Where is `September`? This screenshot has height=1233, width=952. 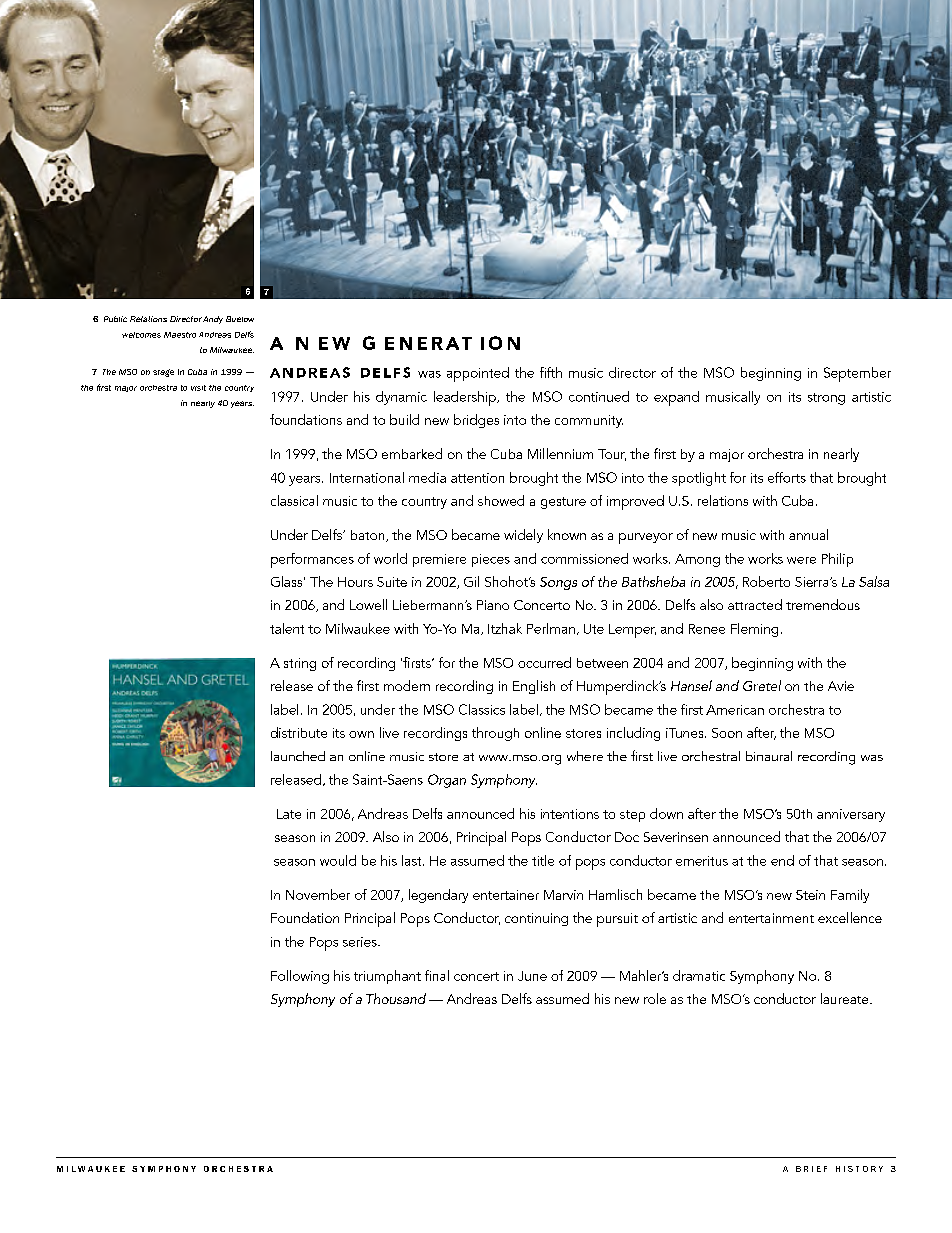
September is located at coordinates (857, 374).
